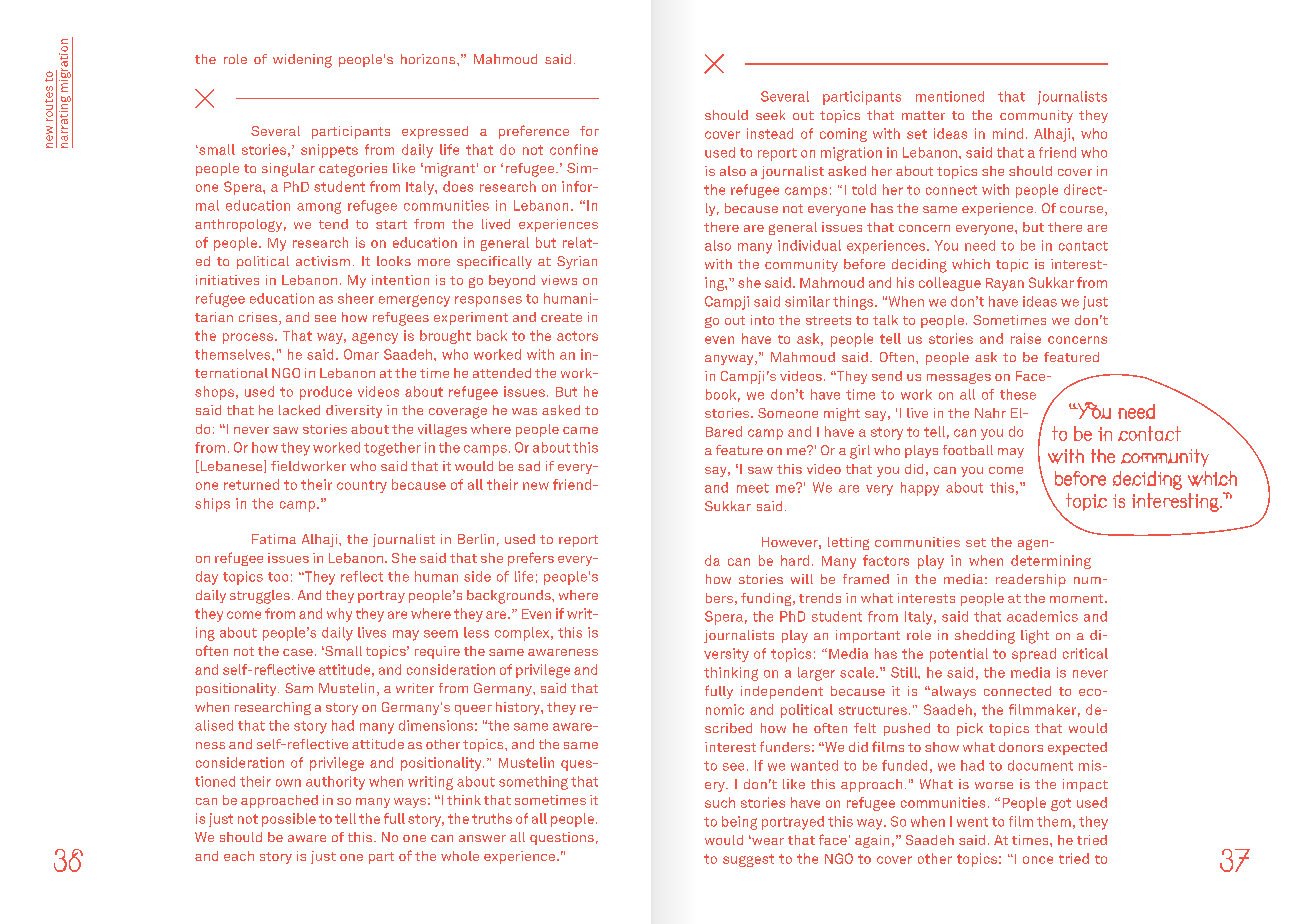  I want to click on shedding, so click(985, 637).
